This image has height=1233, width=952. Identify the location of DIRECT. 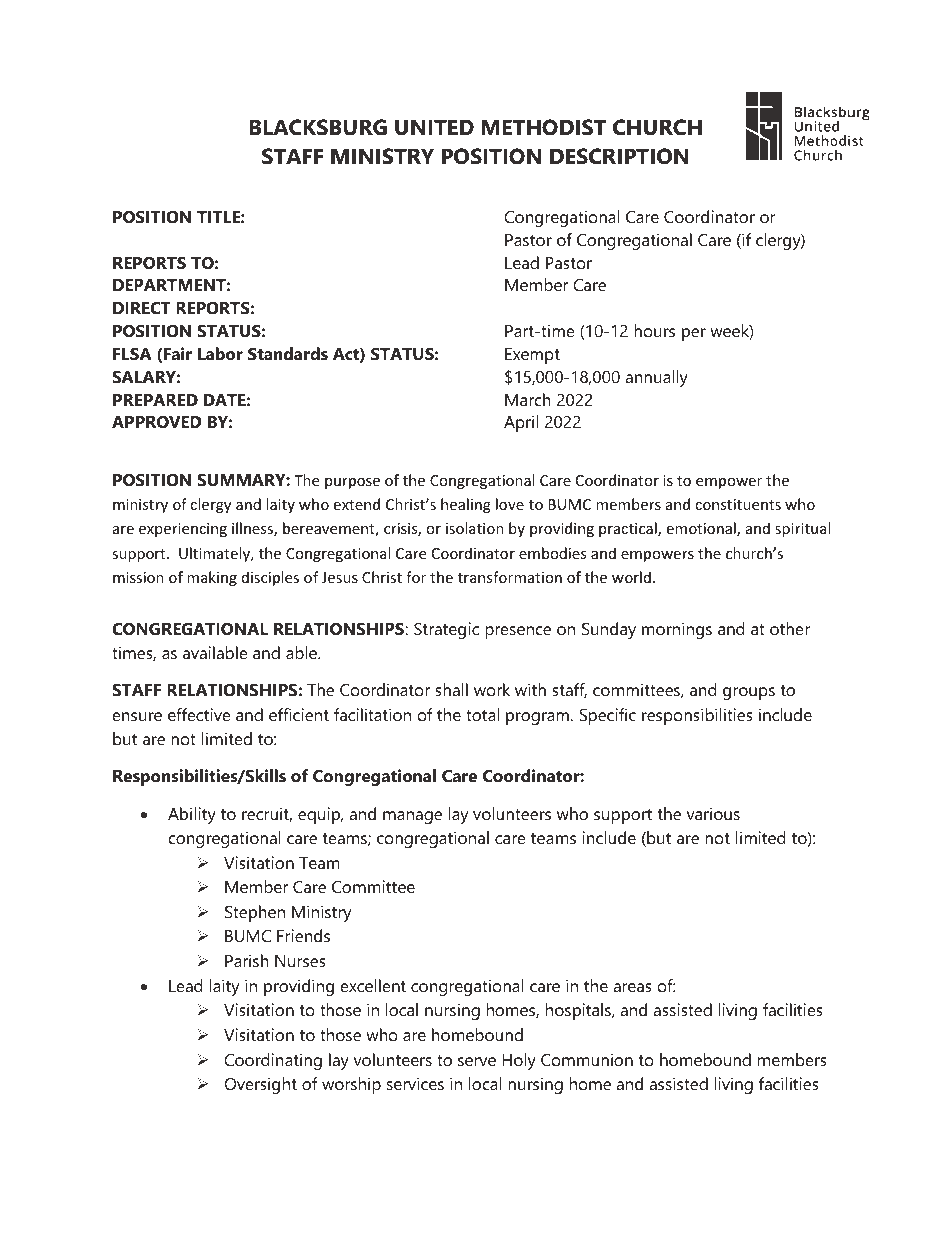
(142, 308).
